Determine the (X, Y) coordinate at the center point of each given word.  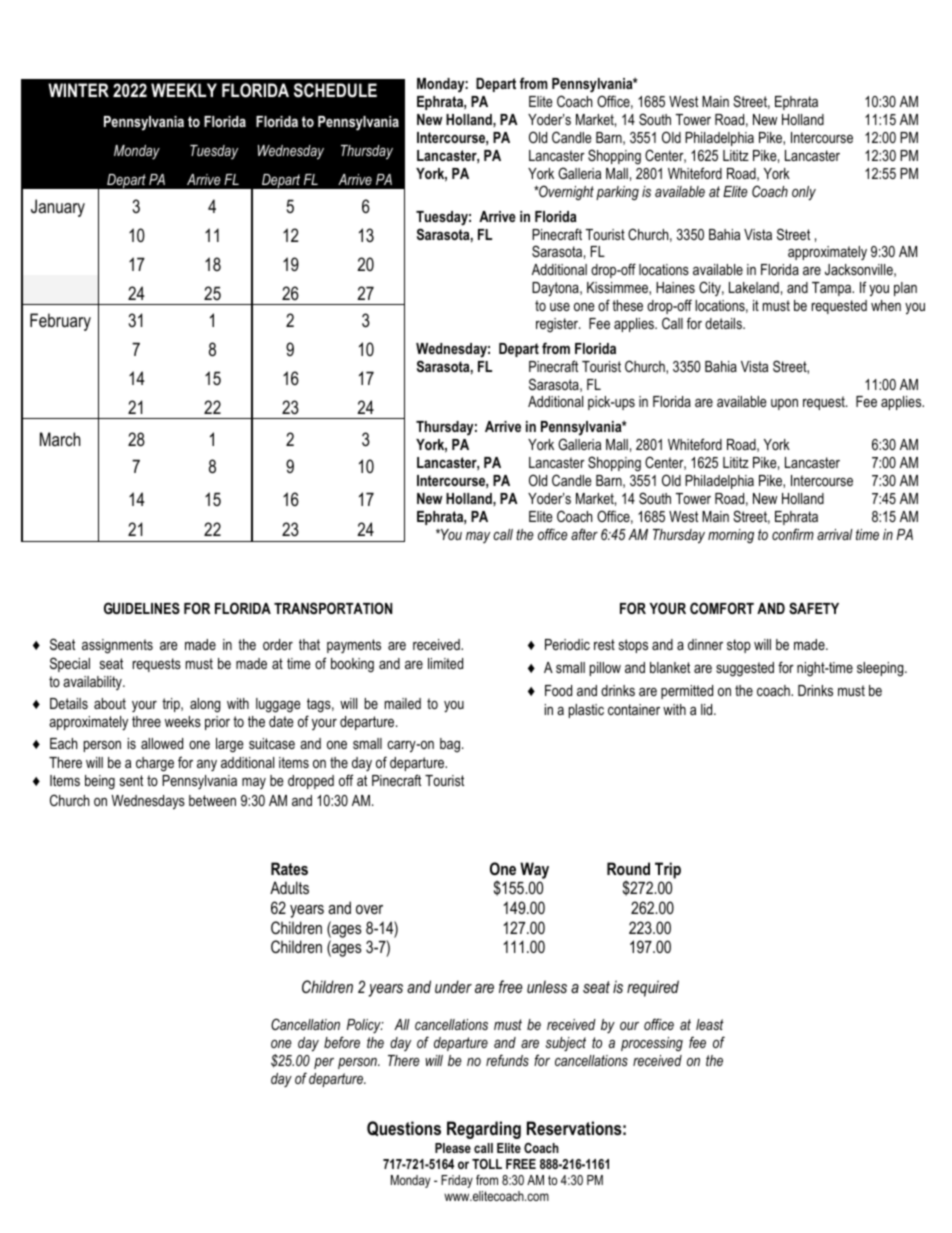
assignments (117, 646)
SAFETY (814, 608)
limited (445, 663)
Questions (404, 1128)
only (804, 193)
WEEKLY (184, 90)
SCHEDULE (335, 90)
